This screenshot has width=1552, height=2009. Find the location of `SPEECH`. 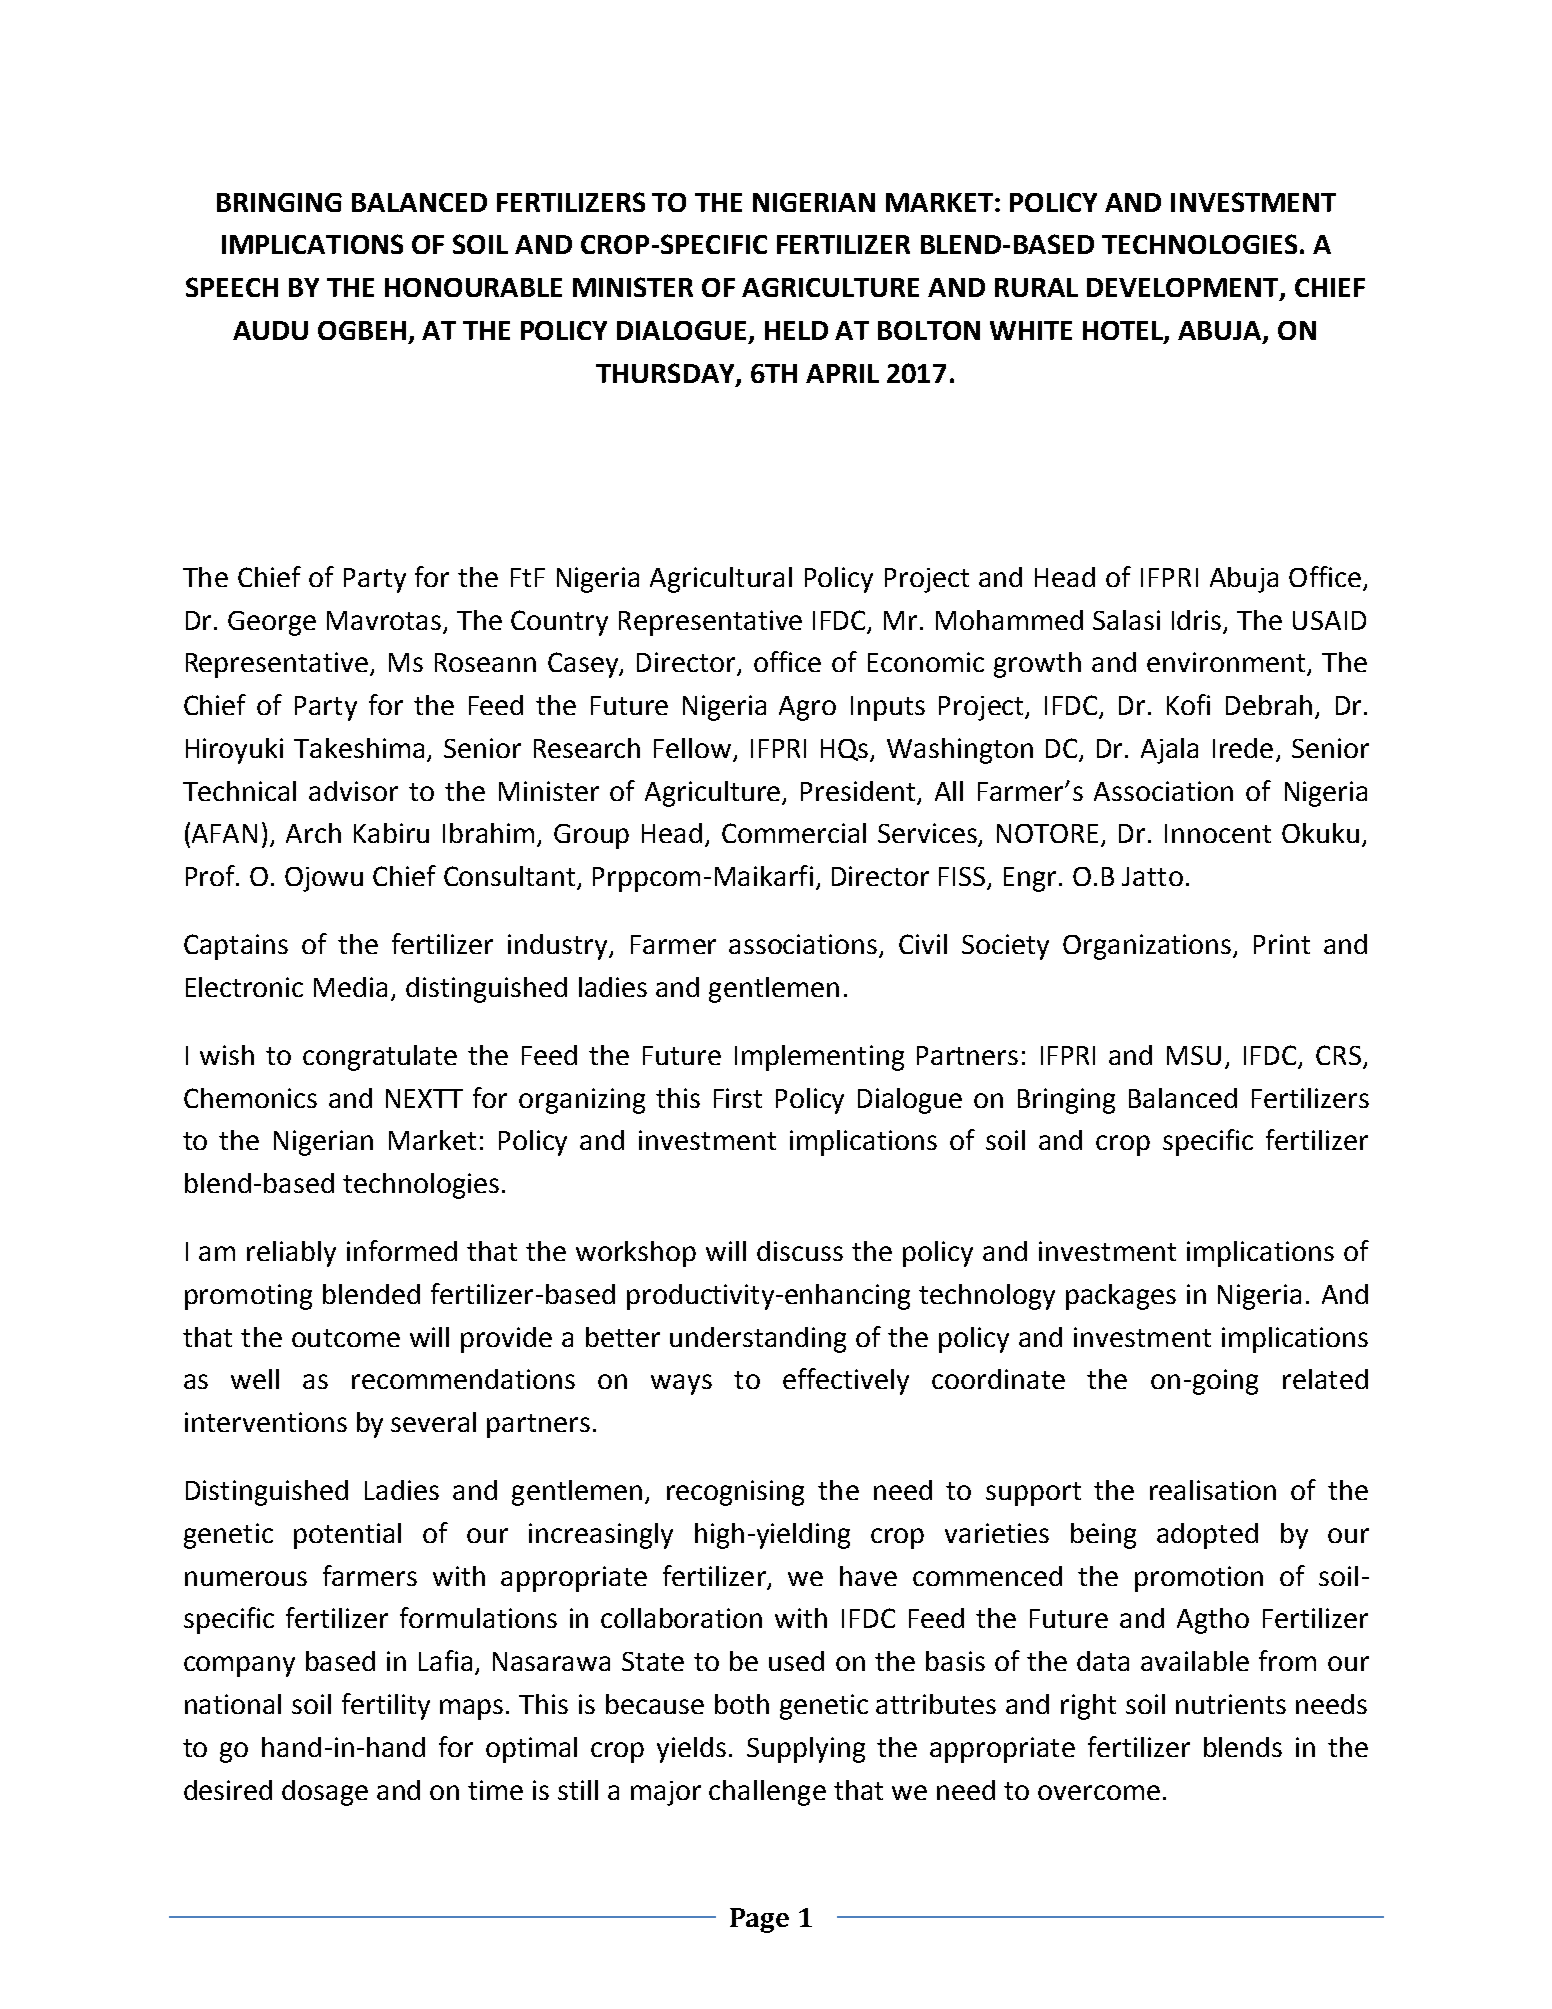

SPEECH is located at coordinates (232, 287).
